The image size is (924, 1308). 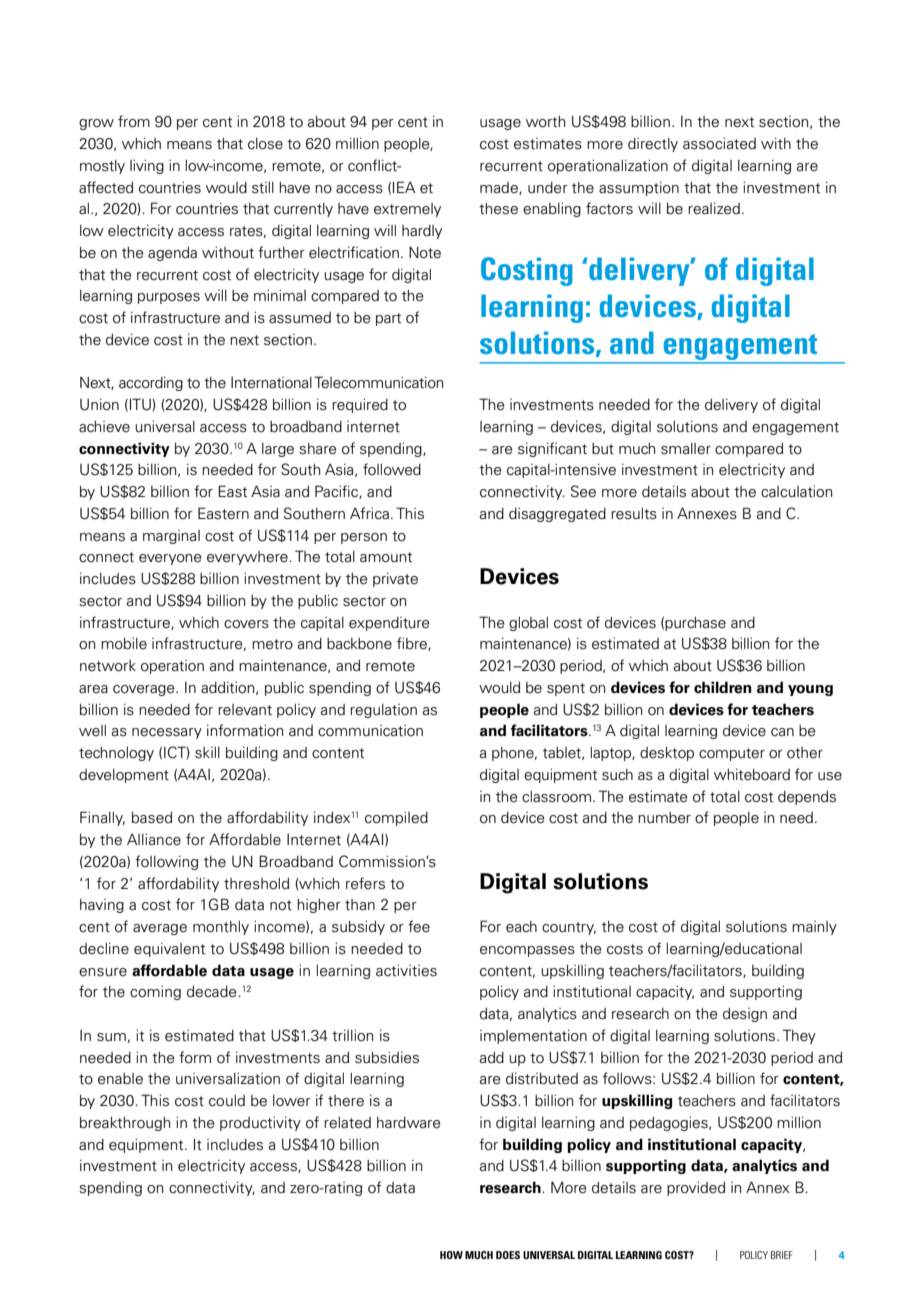 I want to click on associated, so click(x=719, y=143).
